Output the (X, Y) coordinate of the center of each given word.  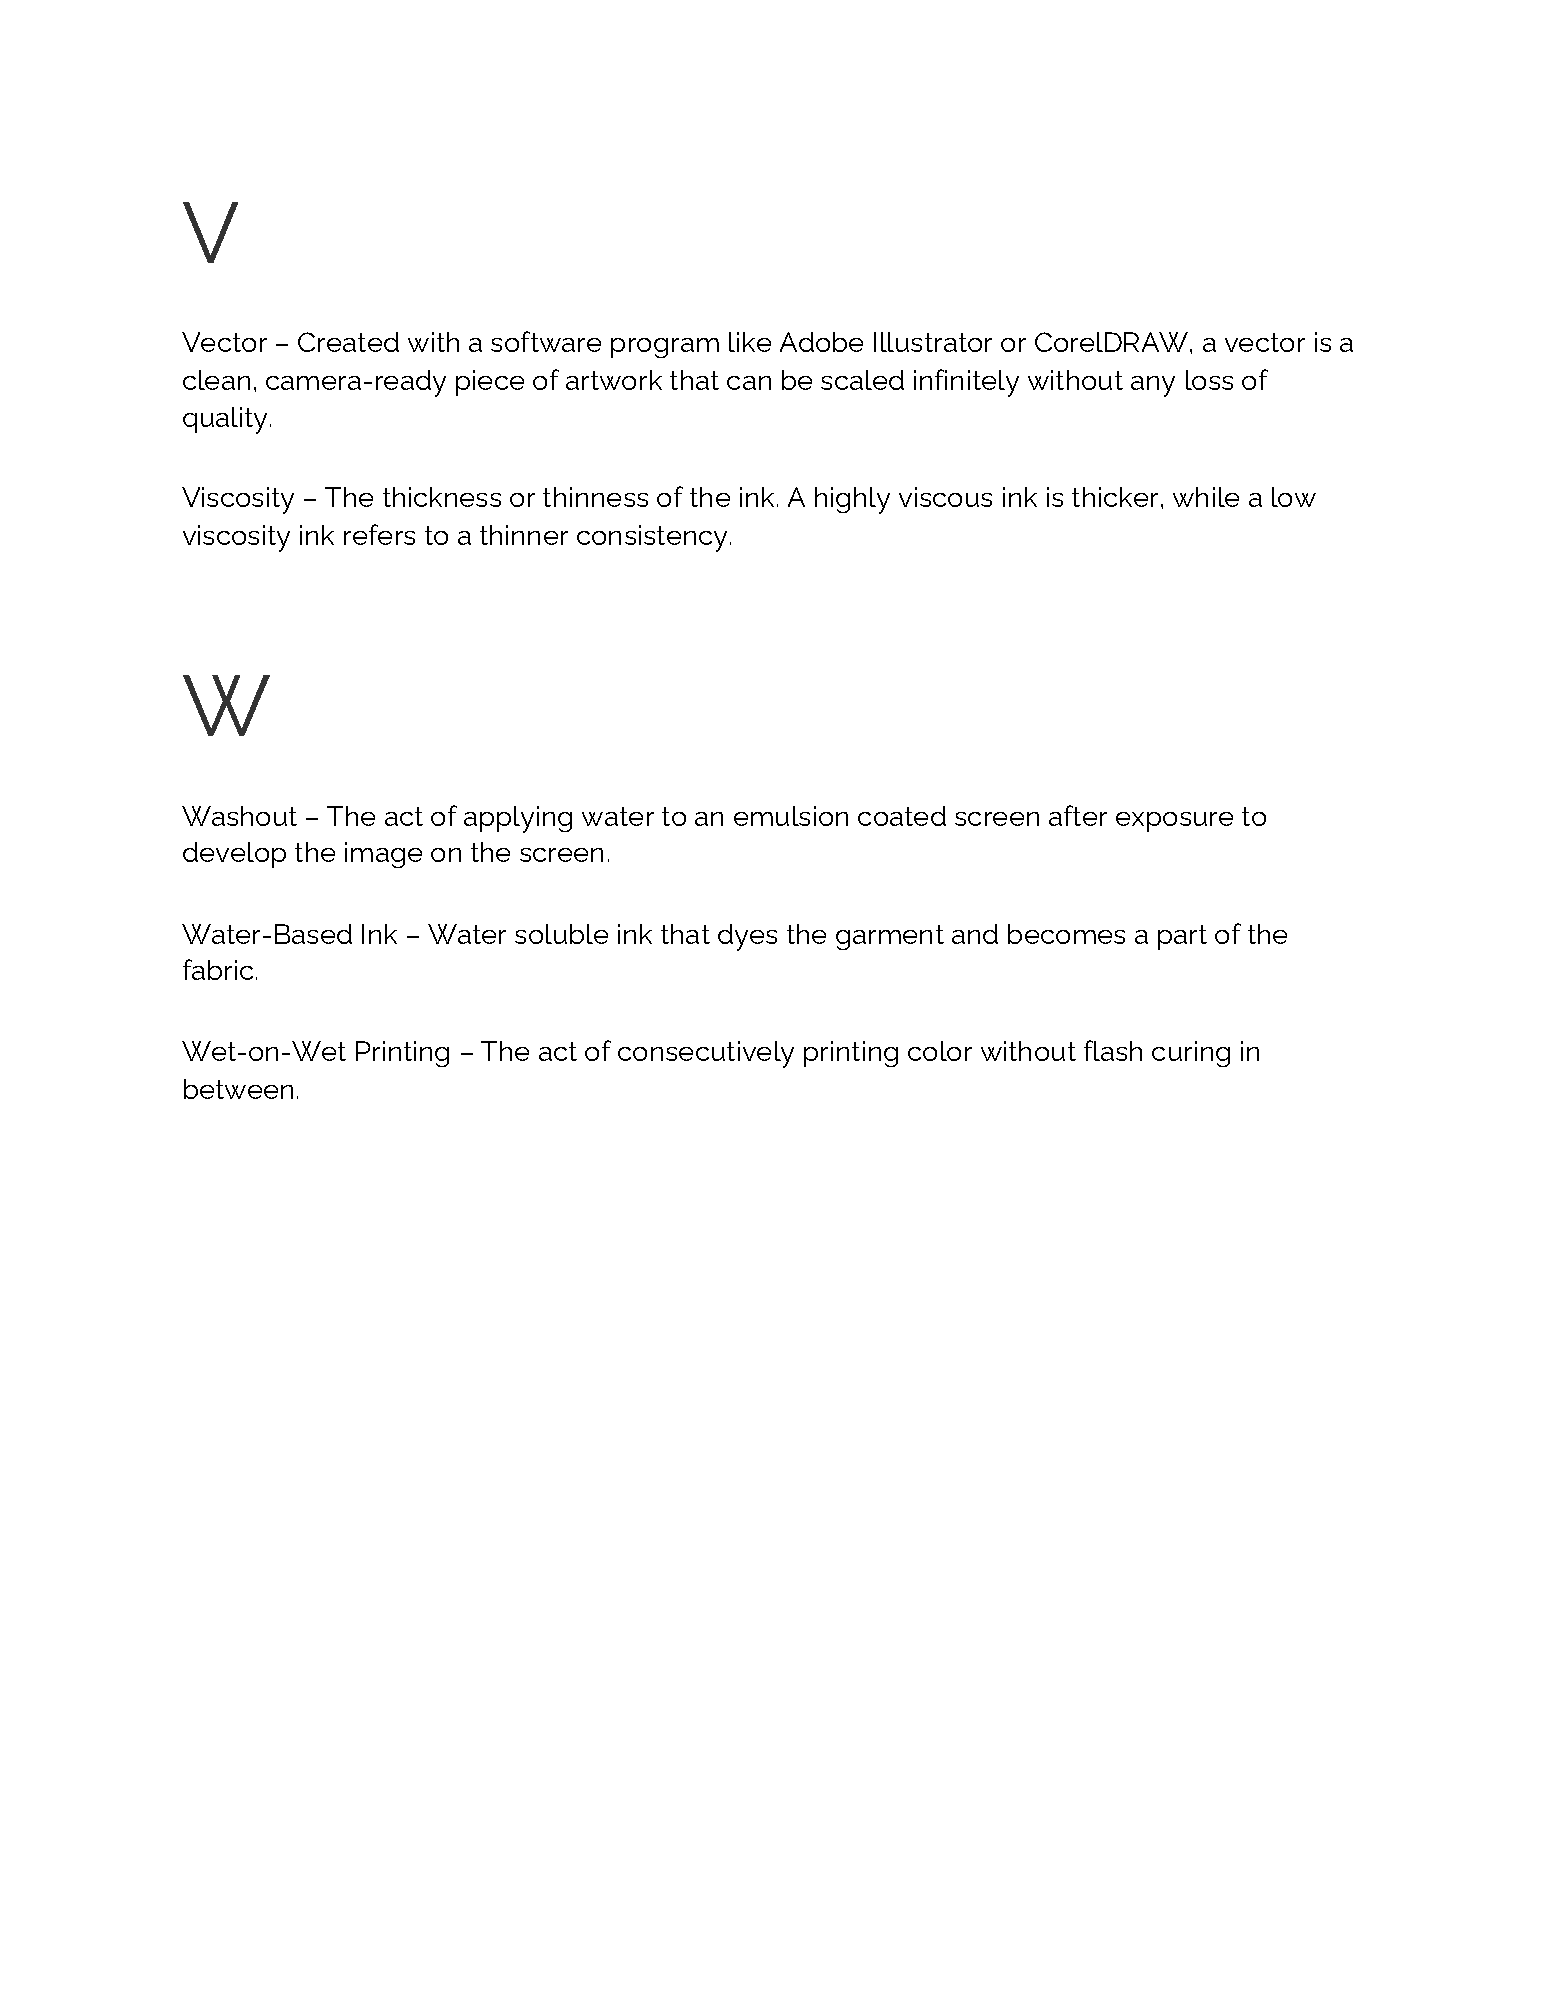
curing (1191, 1054)
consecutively (706, 1054)
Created (348, 342)
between (238, 1089)
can (749, 383)
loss (1209, 380)
